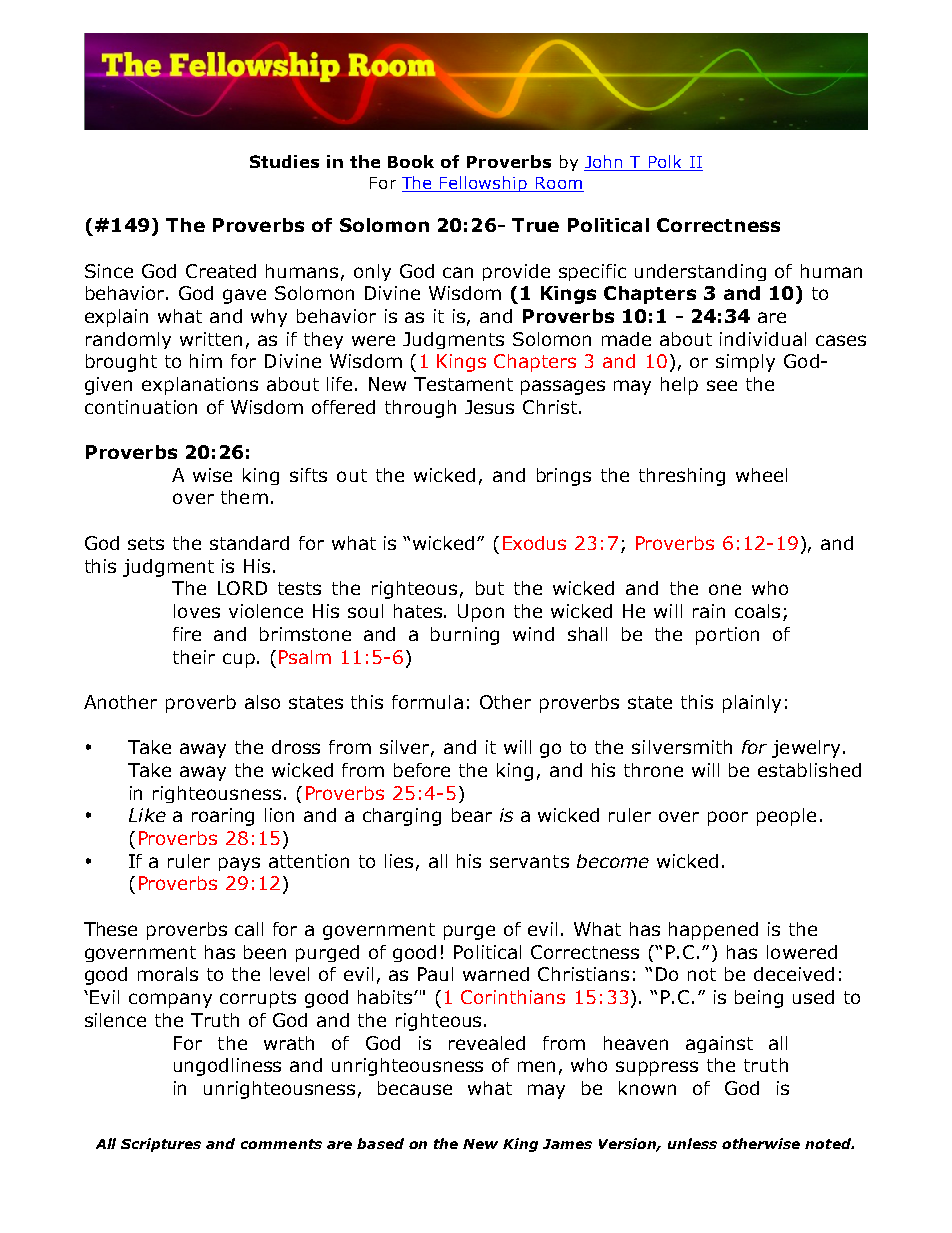 This document has height=1233, width=952. I want to click on Studies, so click(284, 161).
